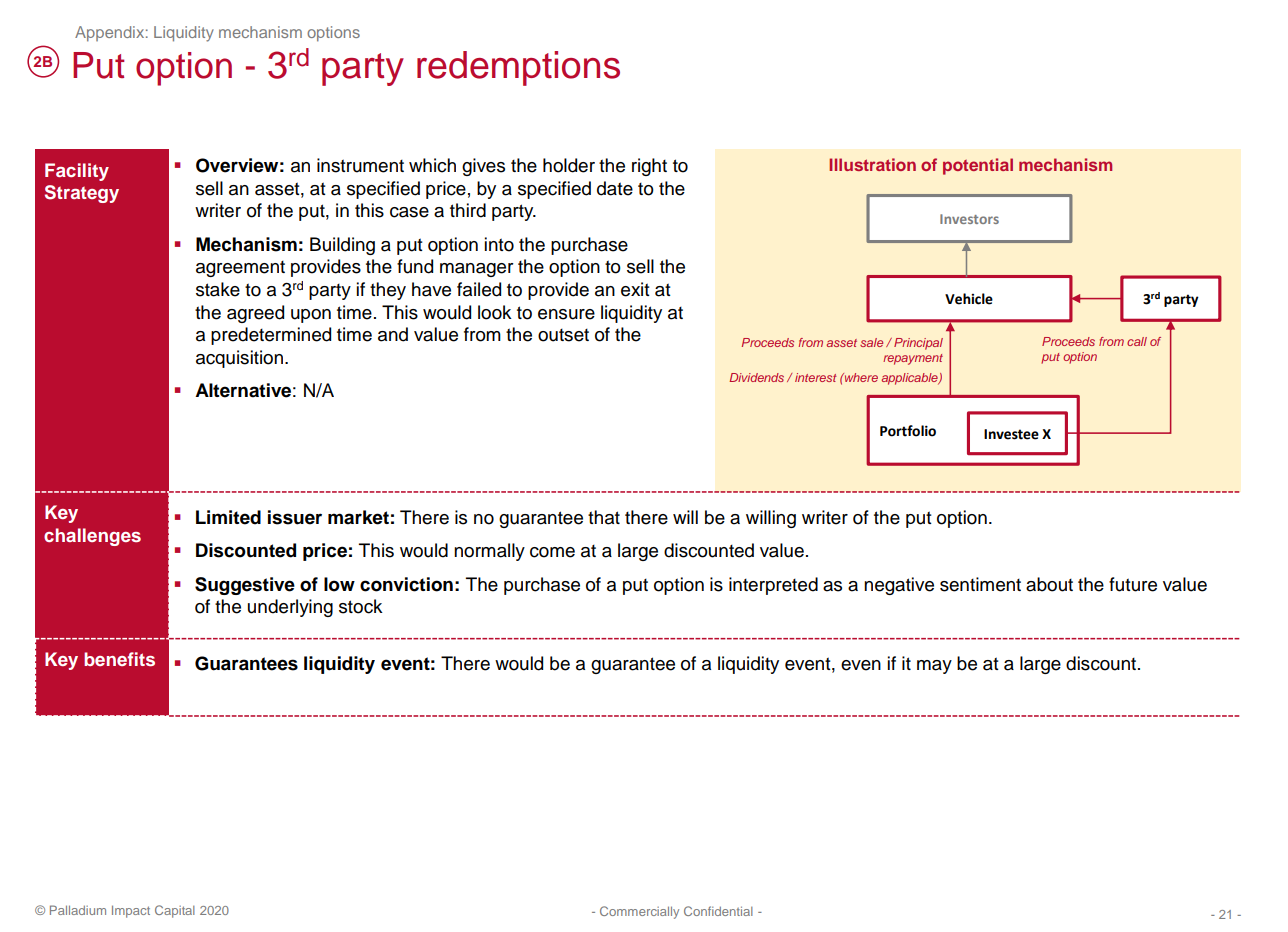  I want to click on Portfolio, so click(908, 431).
